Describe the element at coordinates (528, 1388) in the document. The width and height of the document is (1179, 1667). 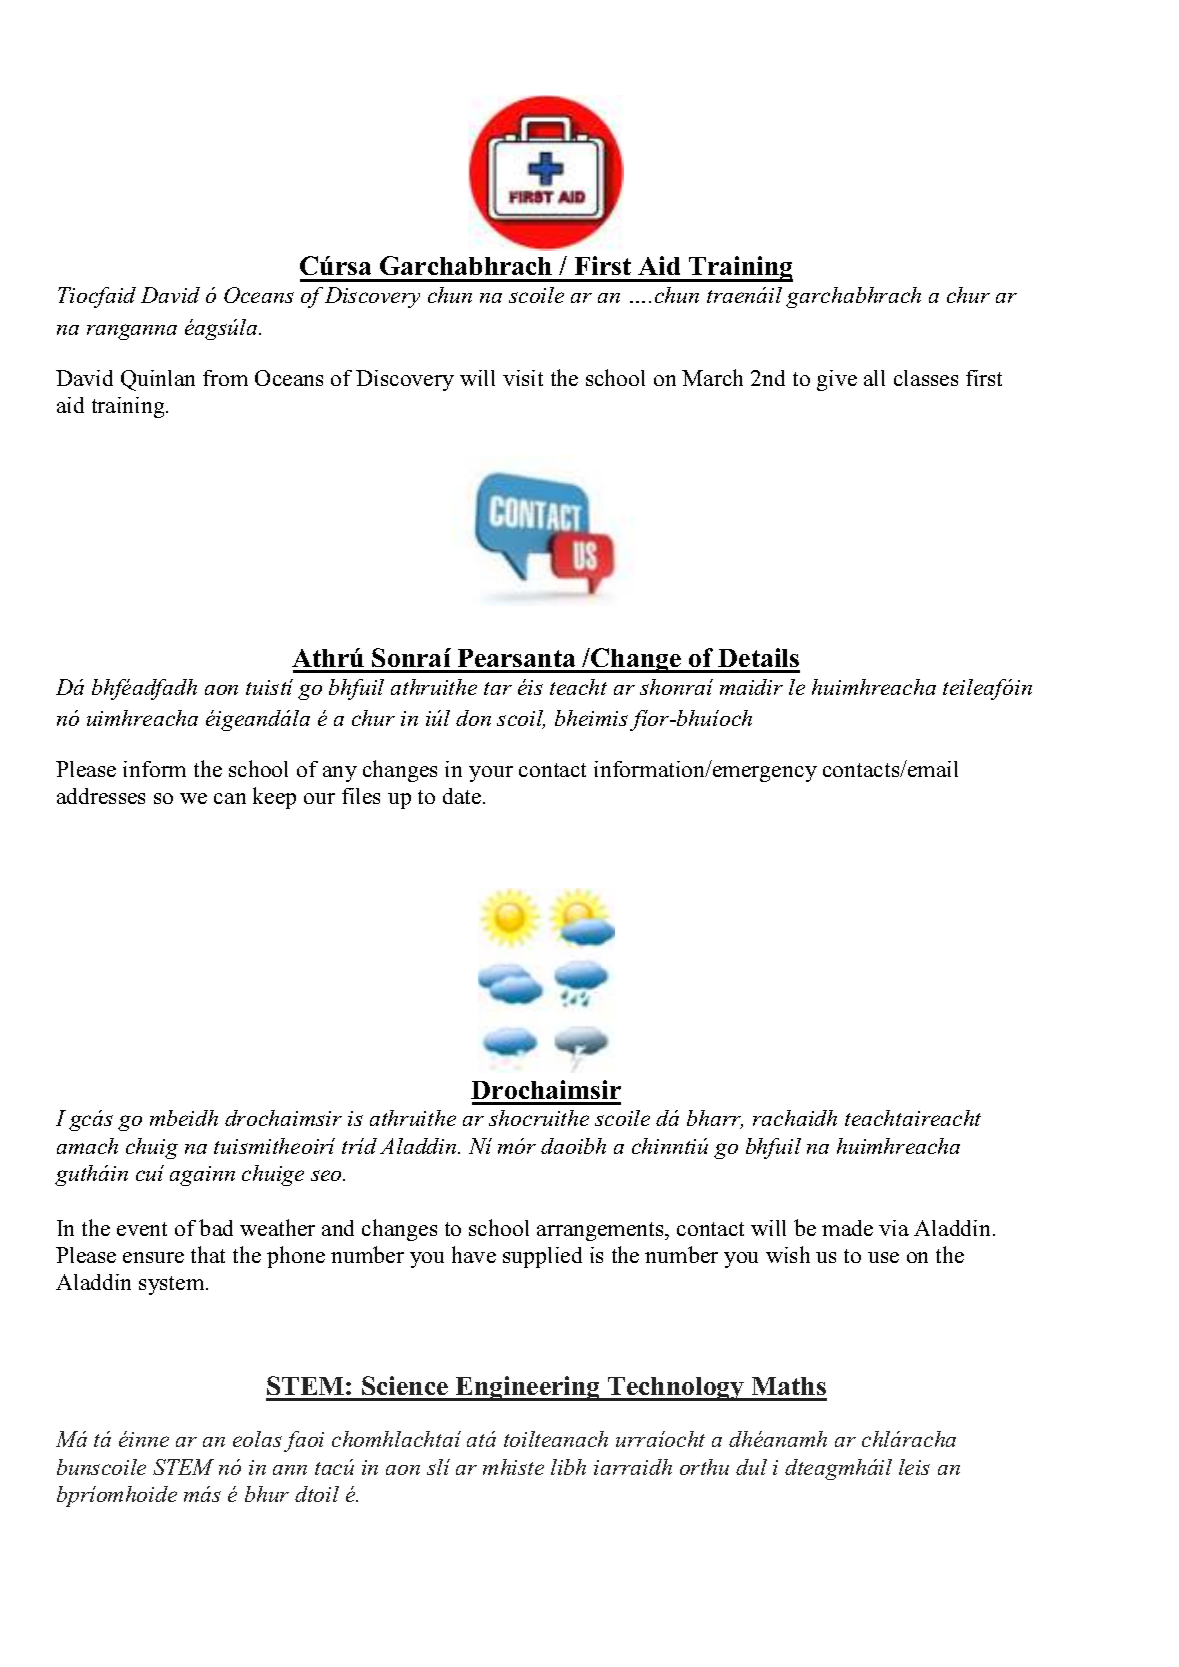
I see `Engineering` at that location.
